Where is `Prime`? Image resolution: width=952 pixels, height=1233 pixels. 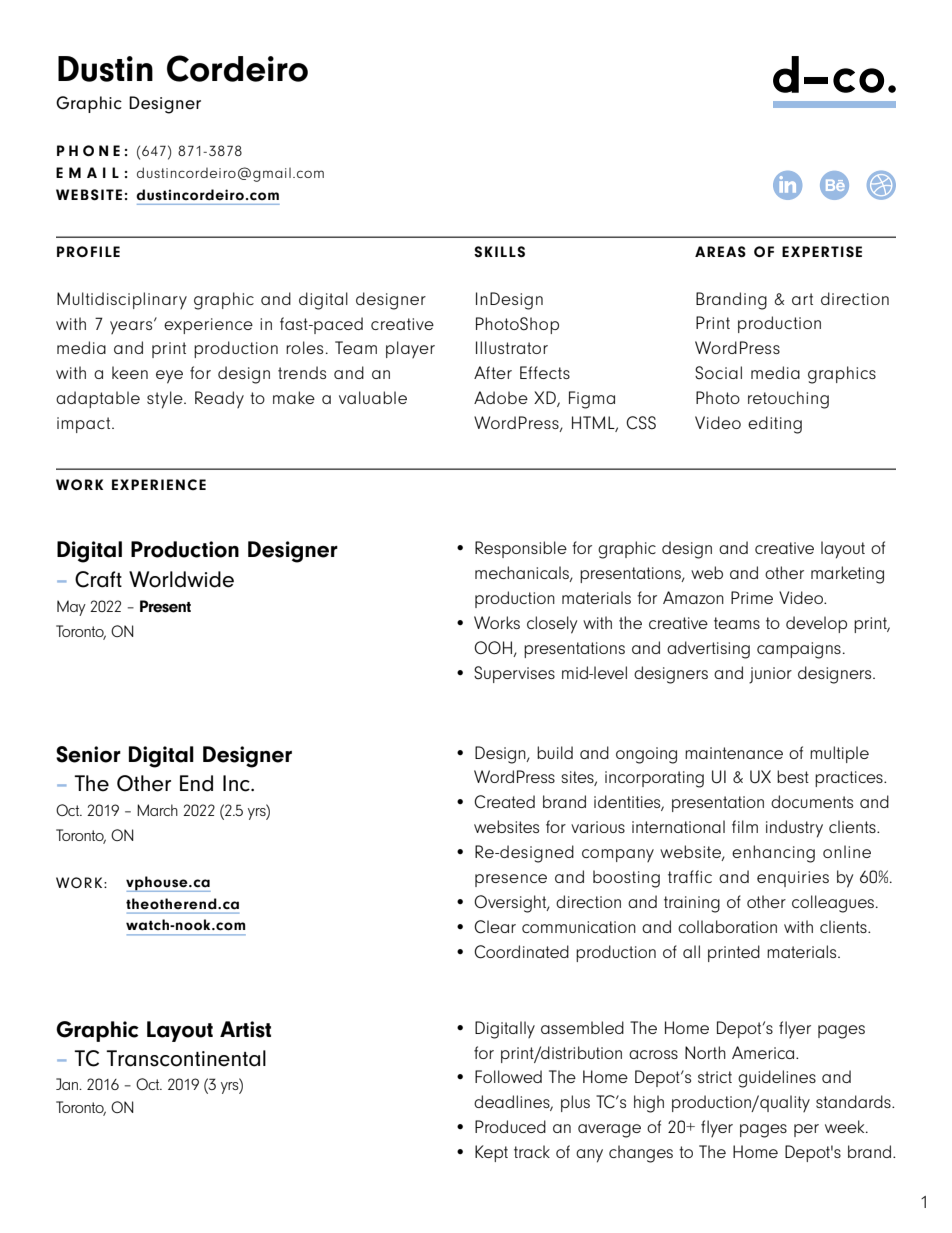 Prime is located at coordinates (752, 597).
